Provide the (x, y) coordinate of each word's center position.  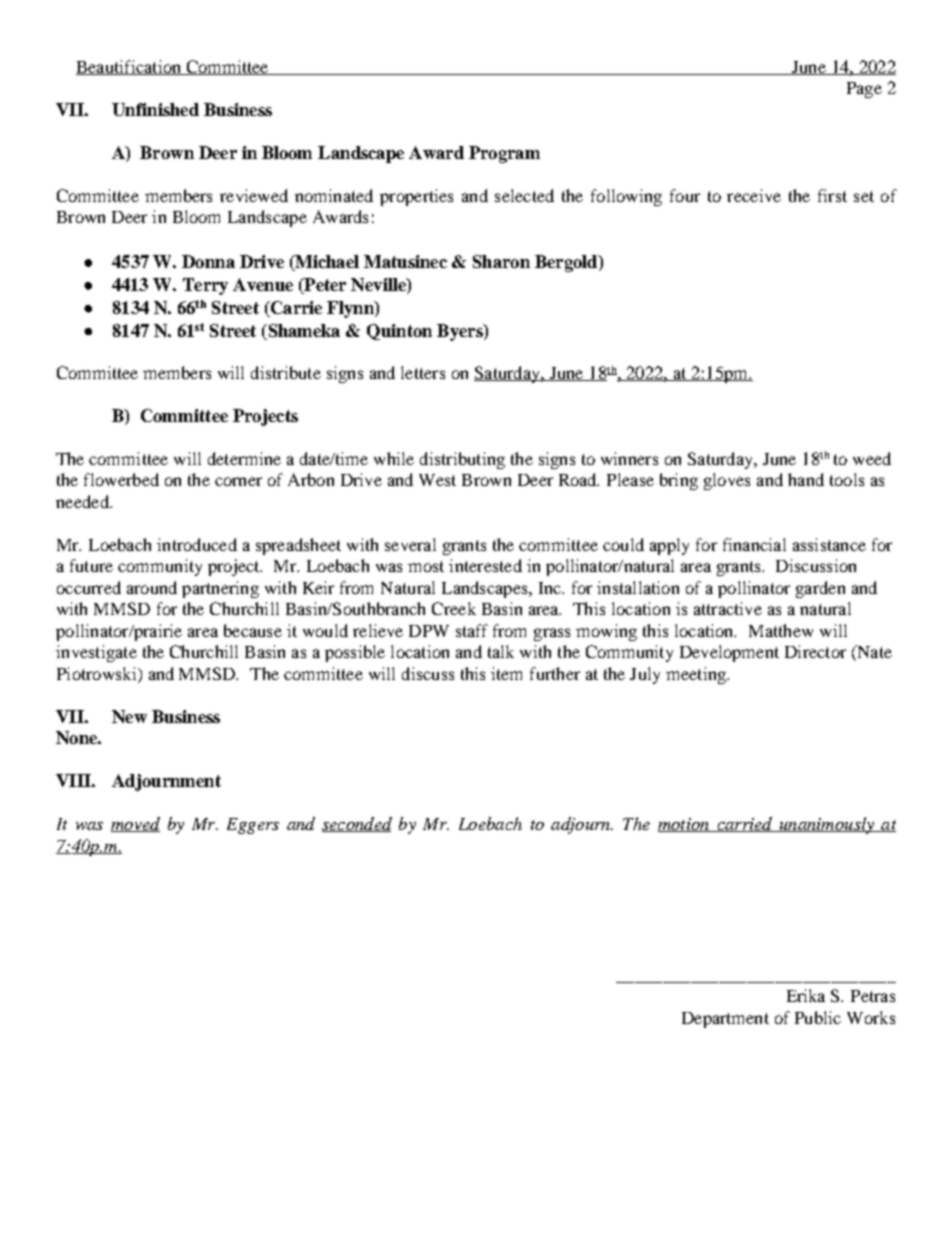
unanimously (826, 825)
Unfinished (155, 109)
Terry (205, 286)
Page (864, 90)
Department (725, 1020)
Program (504, 154)
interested (485, 565)
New (129, 716)
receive (754, 195)
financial (754, 544)
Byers (461, 332)
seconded (357, 824)
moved (135, 824)
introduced (197, 544)
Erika (806, 995)
